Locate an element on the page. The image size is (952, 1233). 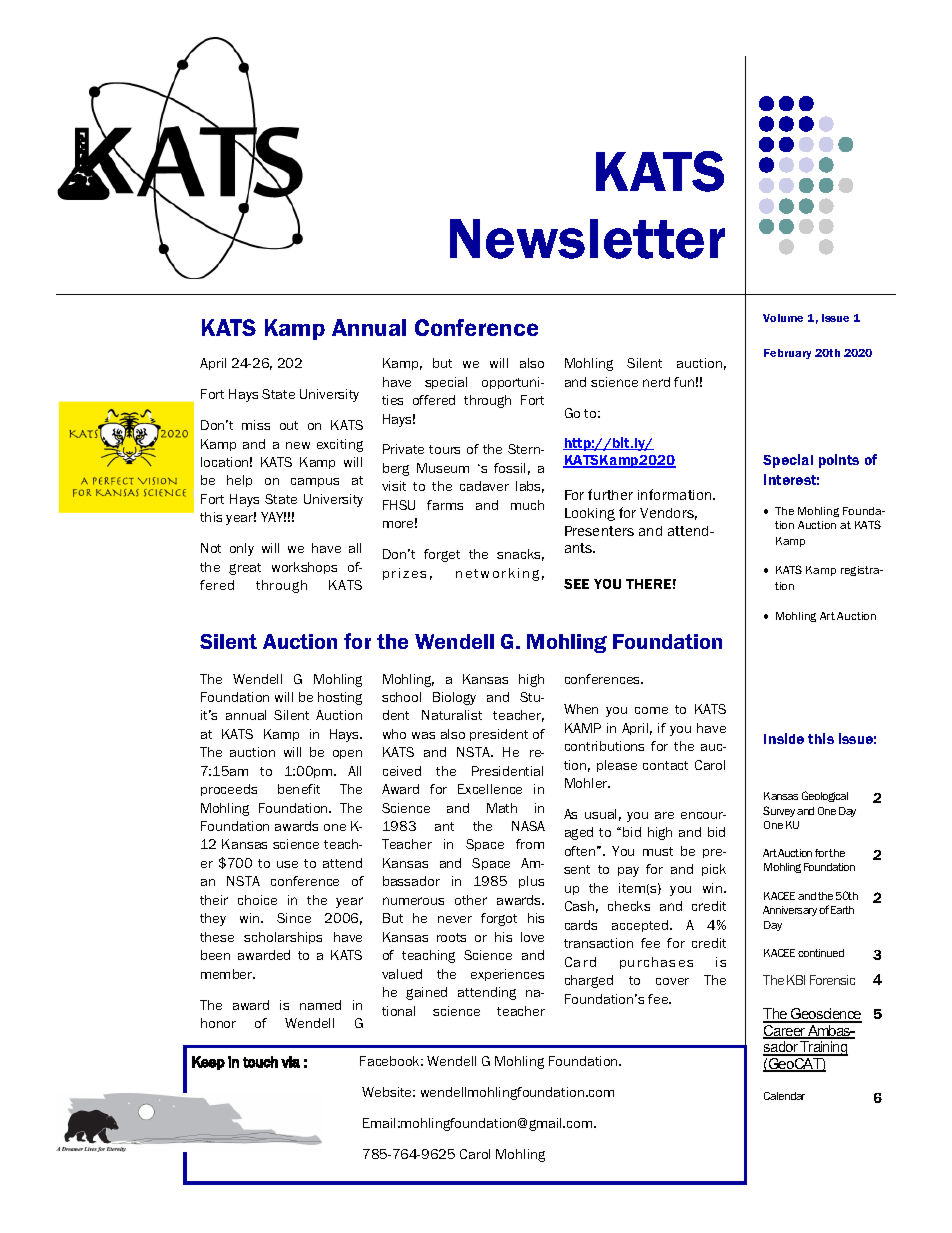
Survey is located at coordinates (779, 811).
